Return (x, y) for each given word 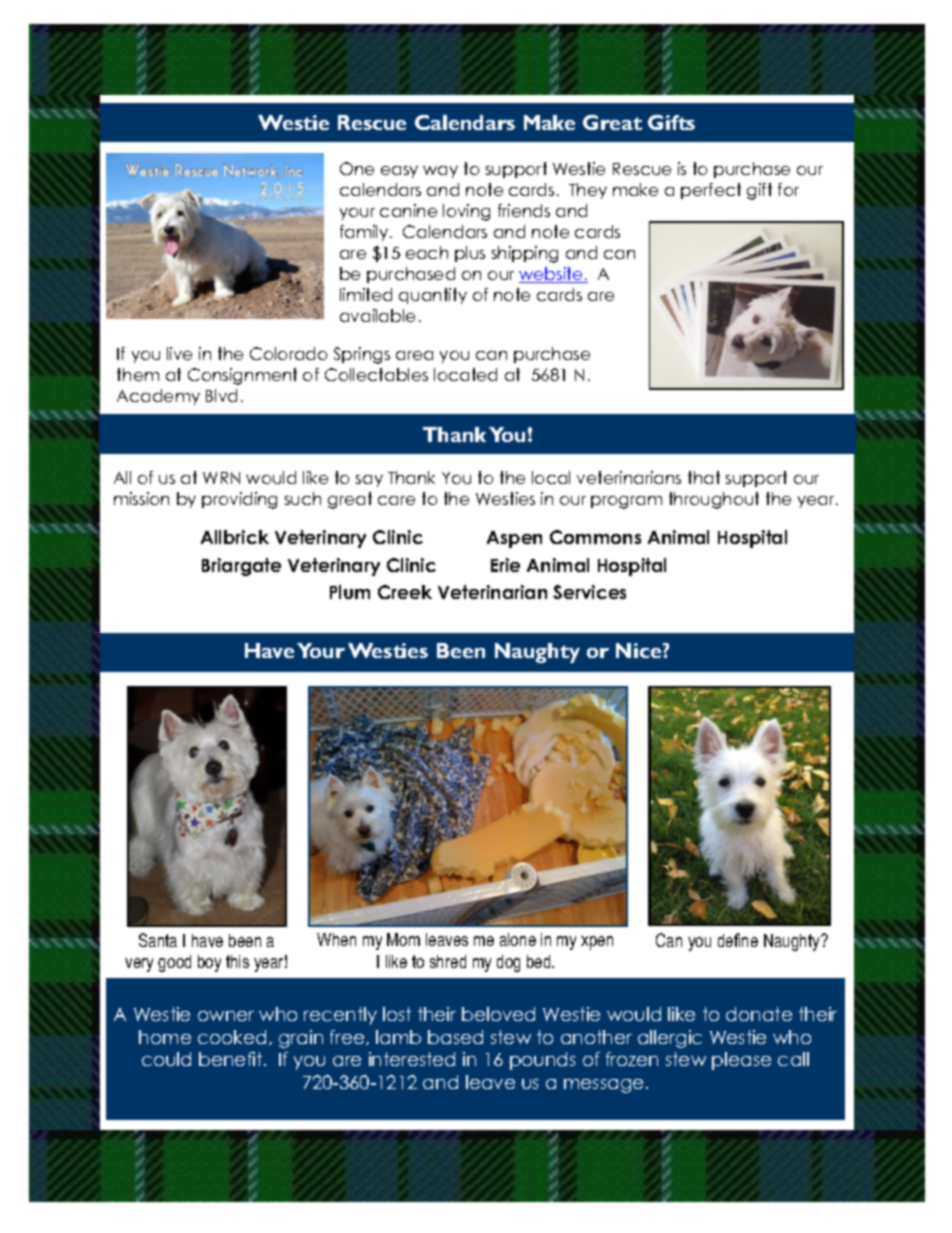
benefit (232, 1059)
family (365, 233)
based (455, 1037)
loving (466, 212)
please (741, 1061)
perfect (711, 191)
